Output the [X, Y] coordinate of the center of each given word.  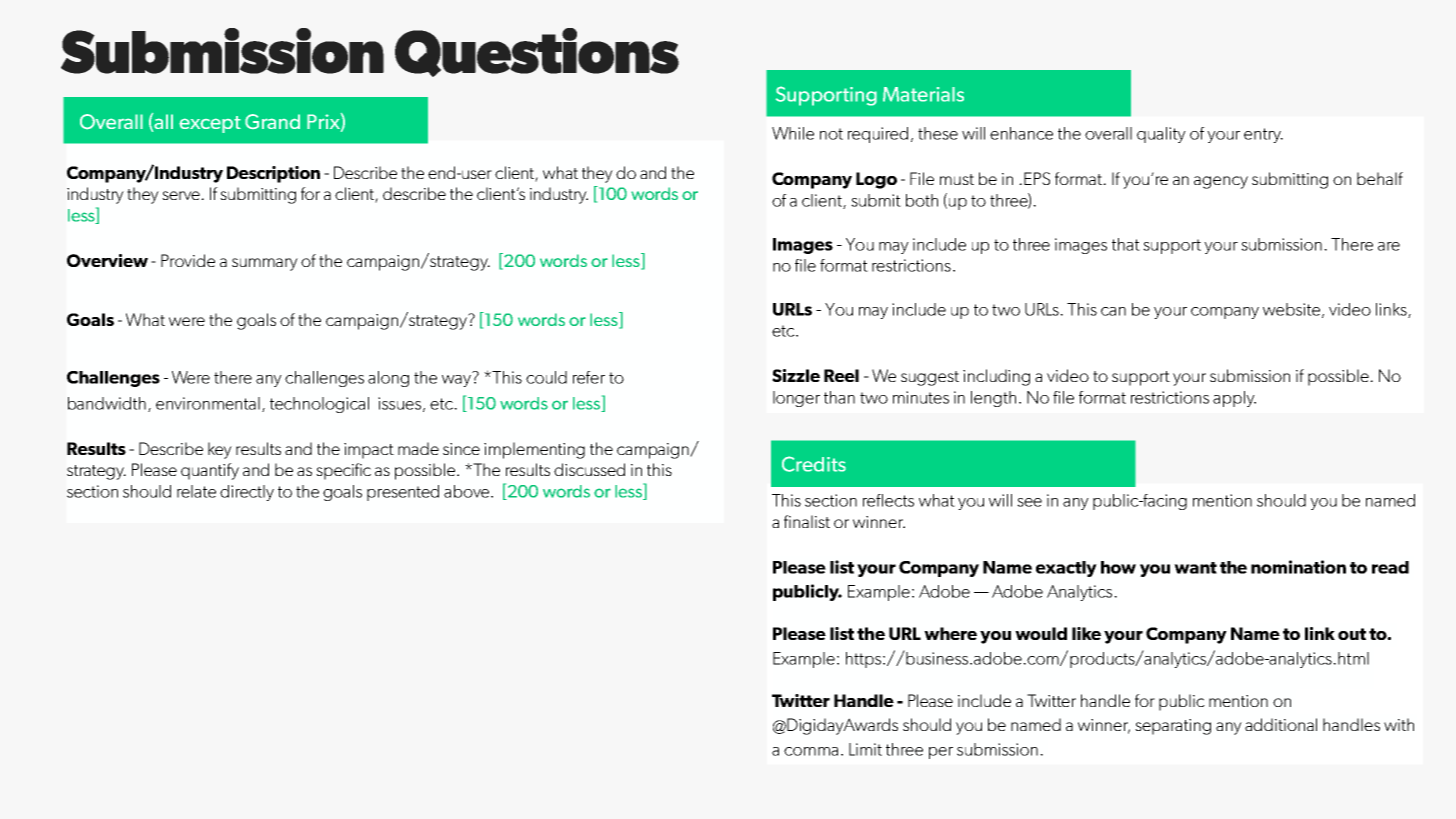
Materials [923, 94]
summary [265, 264]
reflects [888, 500]
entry [1263, 135]
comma [811, 751]
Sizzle [796, 375]
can [1113, 311]
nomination [1298, 567]
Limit [865, 749]
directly [247, 493]
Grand [272, 121]
